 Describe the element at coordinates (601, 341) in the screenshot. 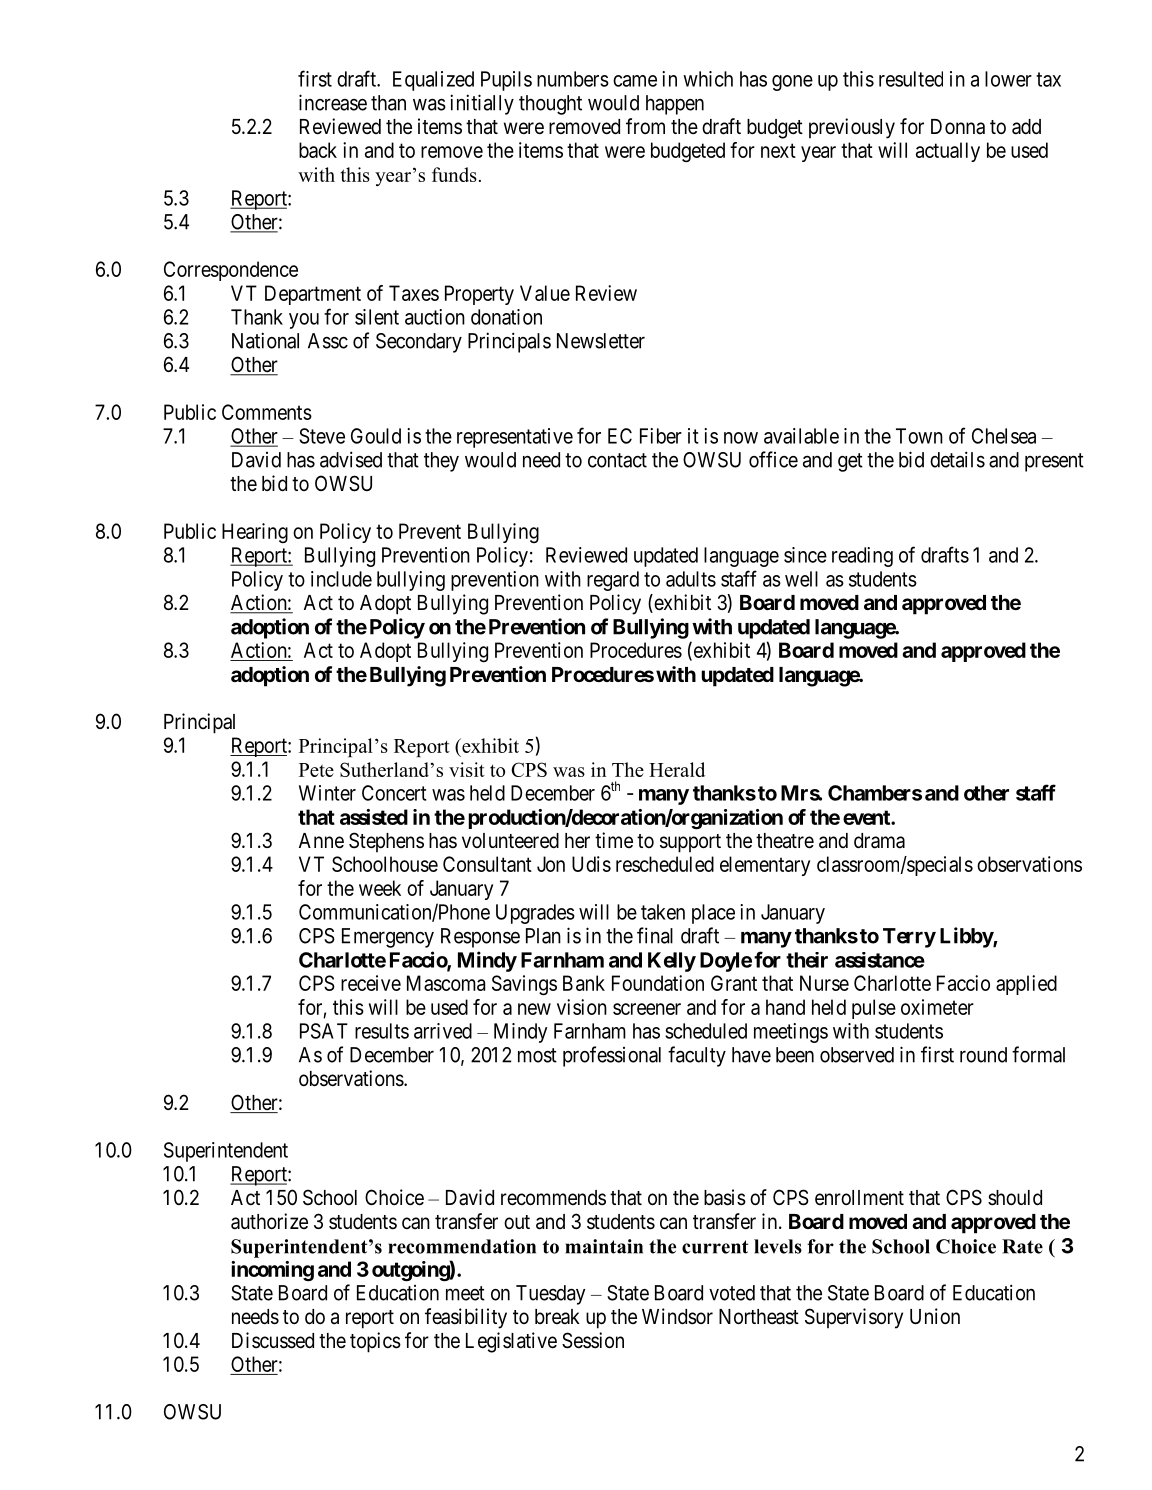

I see `Newsletter` at that location.
